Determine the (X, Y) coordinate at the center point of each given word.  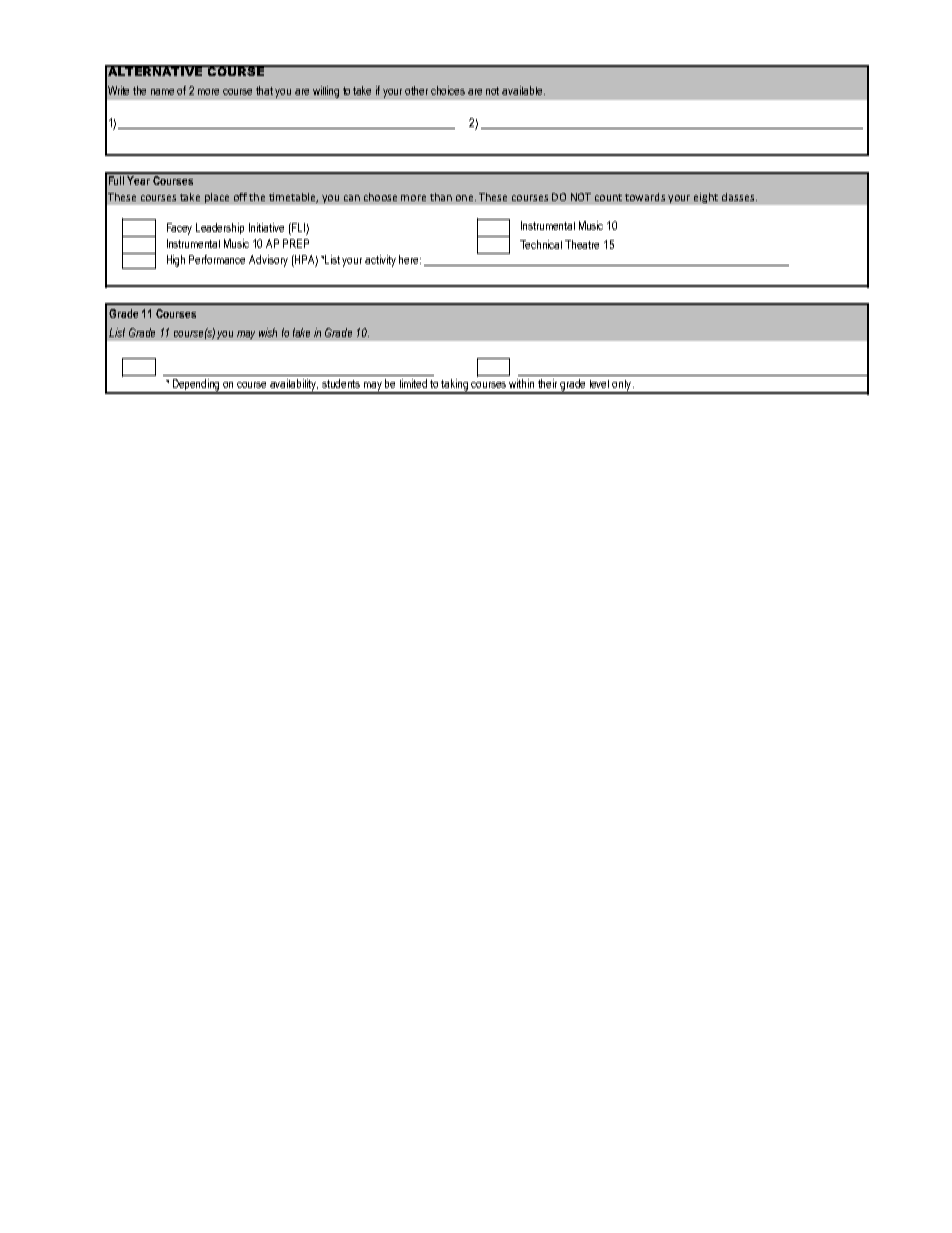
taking (455, 386)
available (523, 90)
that (264, 90)
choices (448, 90)
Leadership (220, 228)
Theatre (582, 244)
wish (268, 332)
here (410, 259)
